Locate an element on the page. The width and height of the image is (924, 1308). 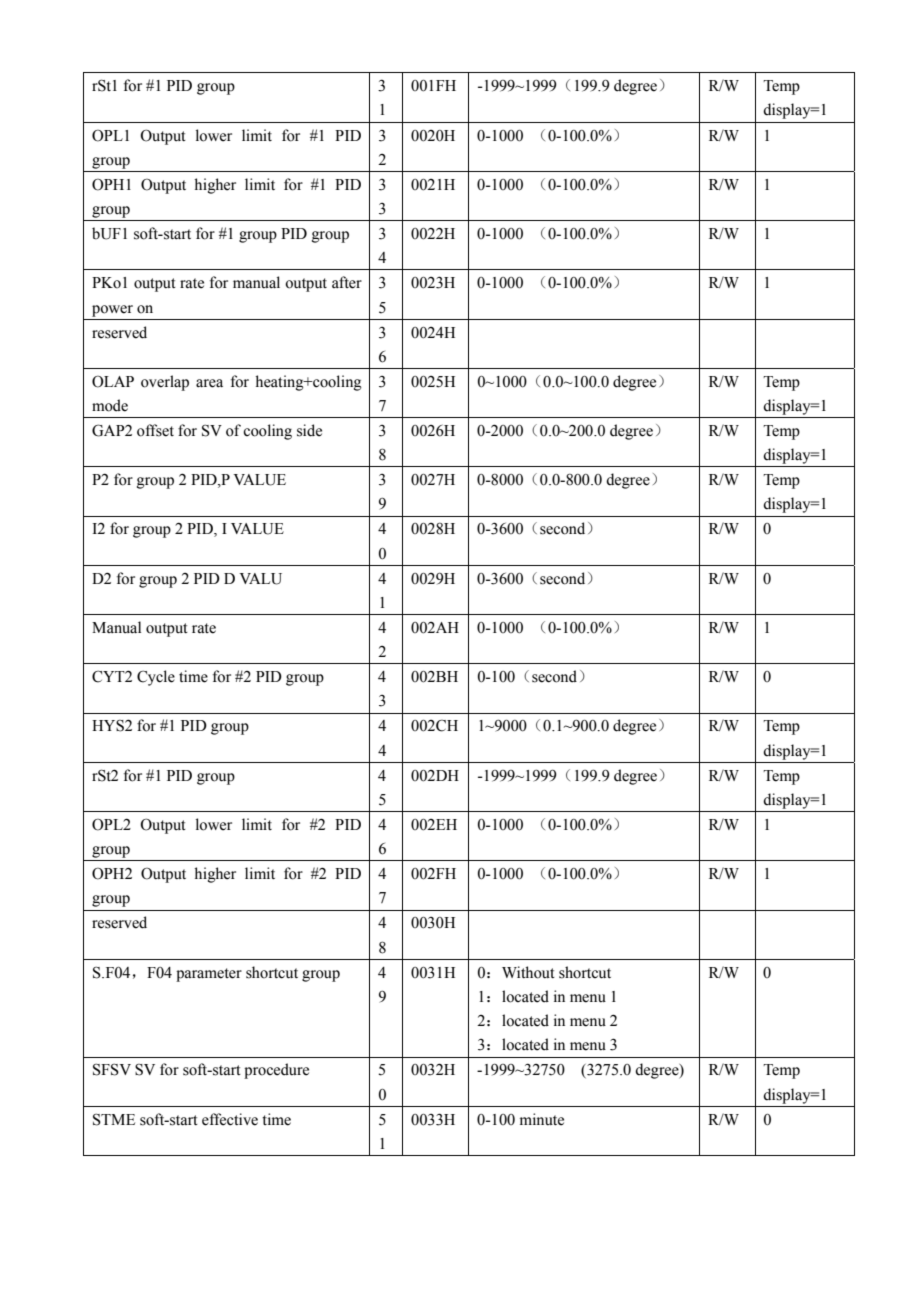
parameter is located at coordinates (209, 975).
